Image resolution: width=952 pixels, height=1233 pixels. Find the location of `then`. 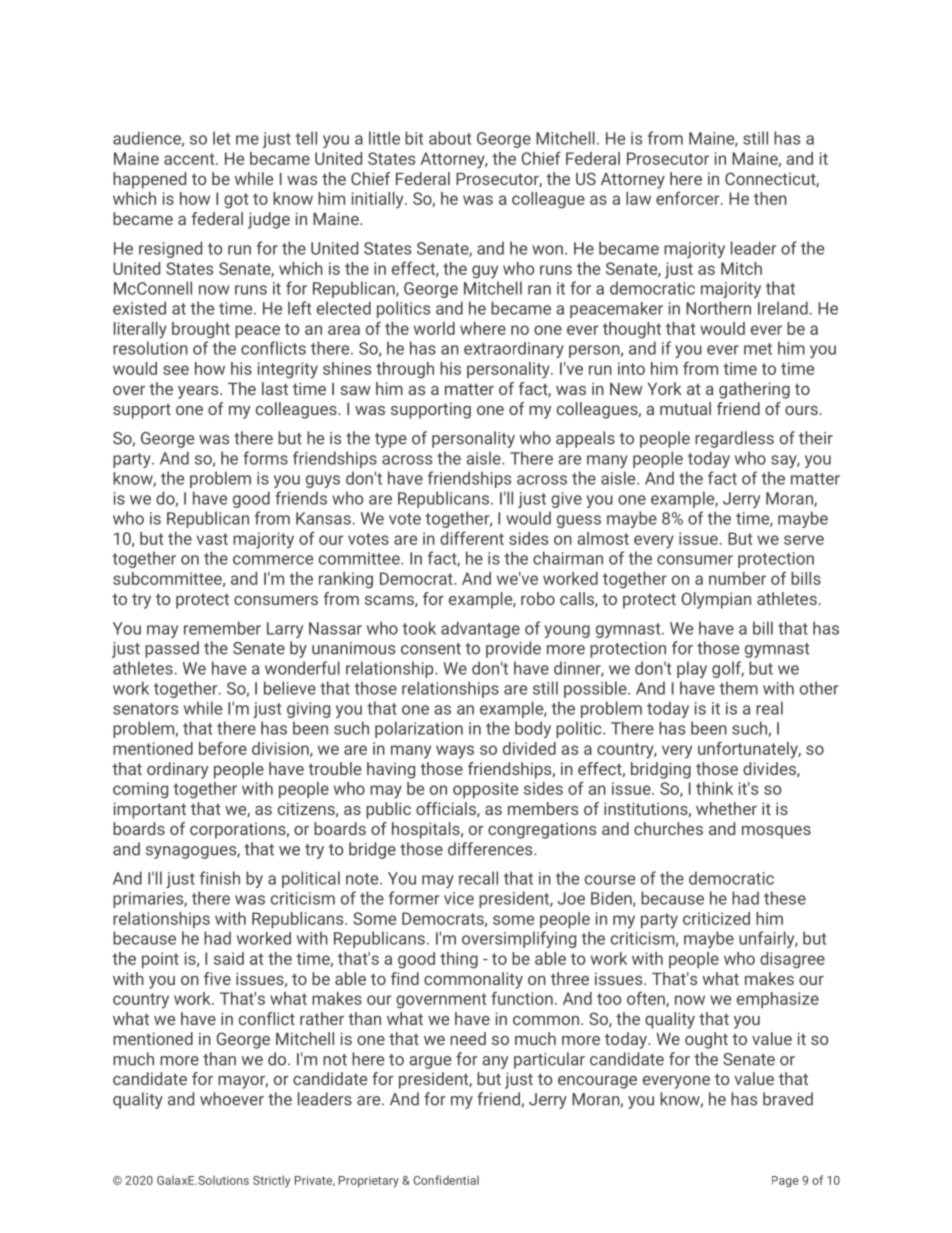

then is located at coordinates (770, 198).
